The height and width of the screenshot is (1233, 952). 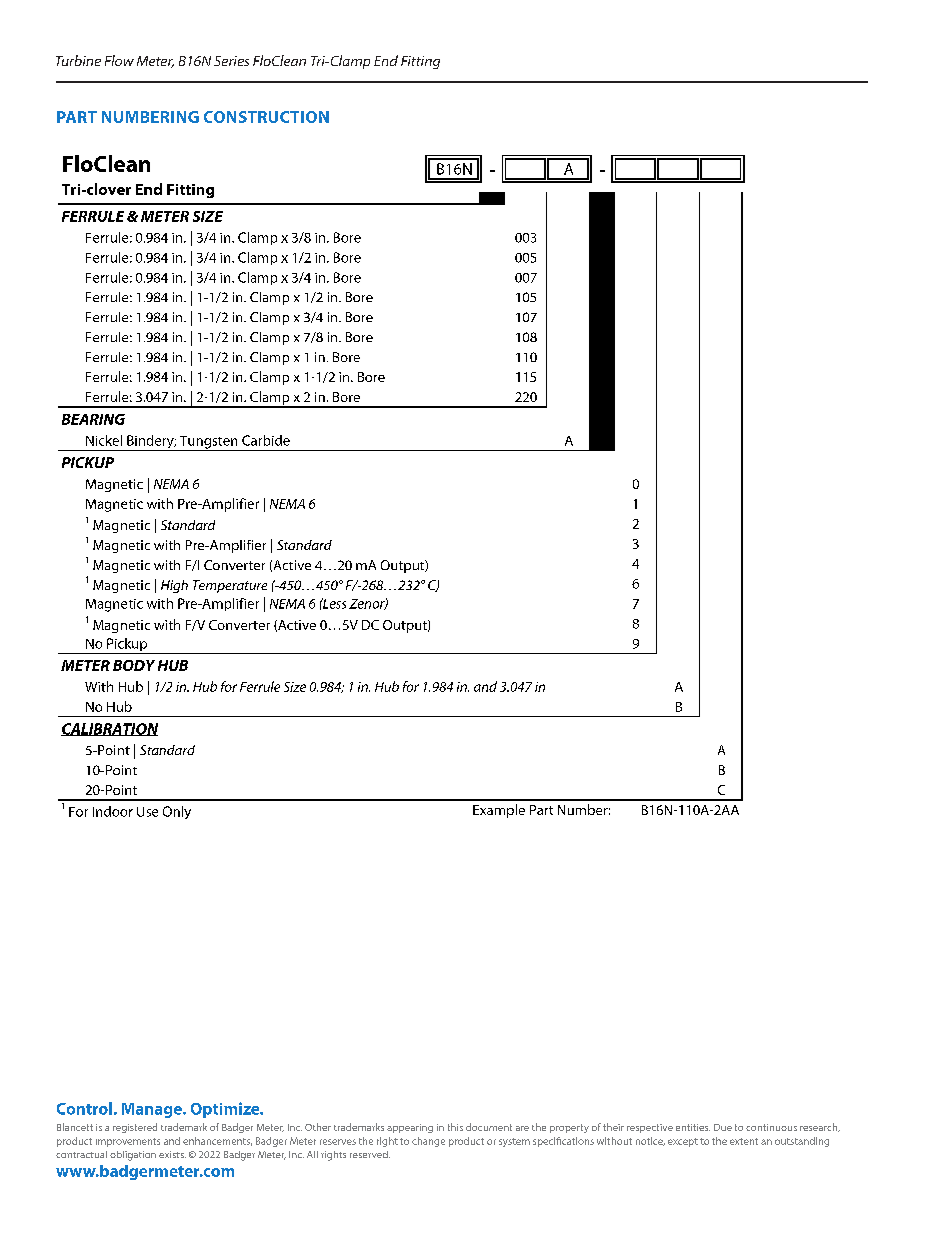 What do you see at coordinates (231, 61) in the screenshot?
I see `Series` at bounding box center [231, 61].
